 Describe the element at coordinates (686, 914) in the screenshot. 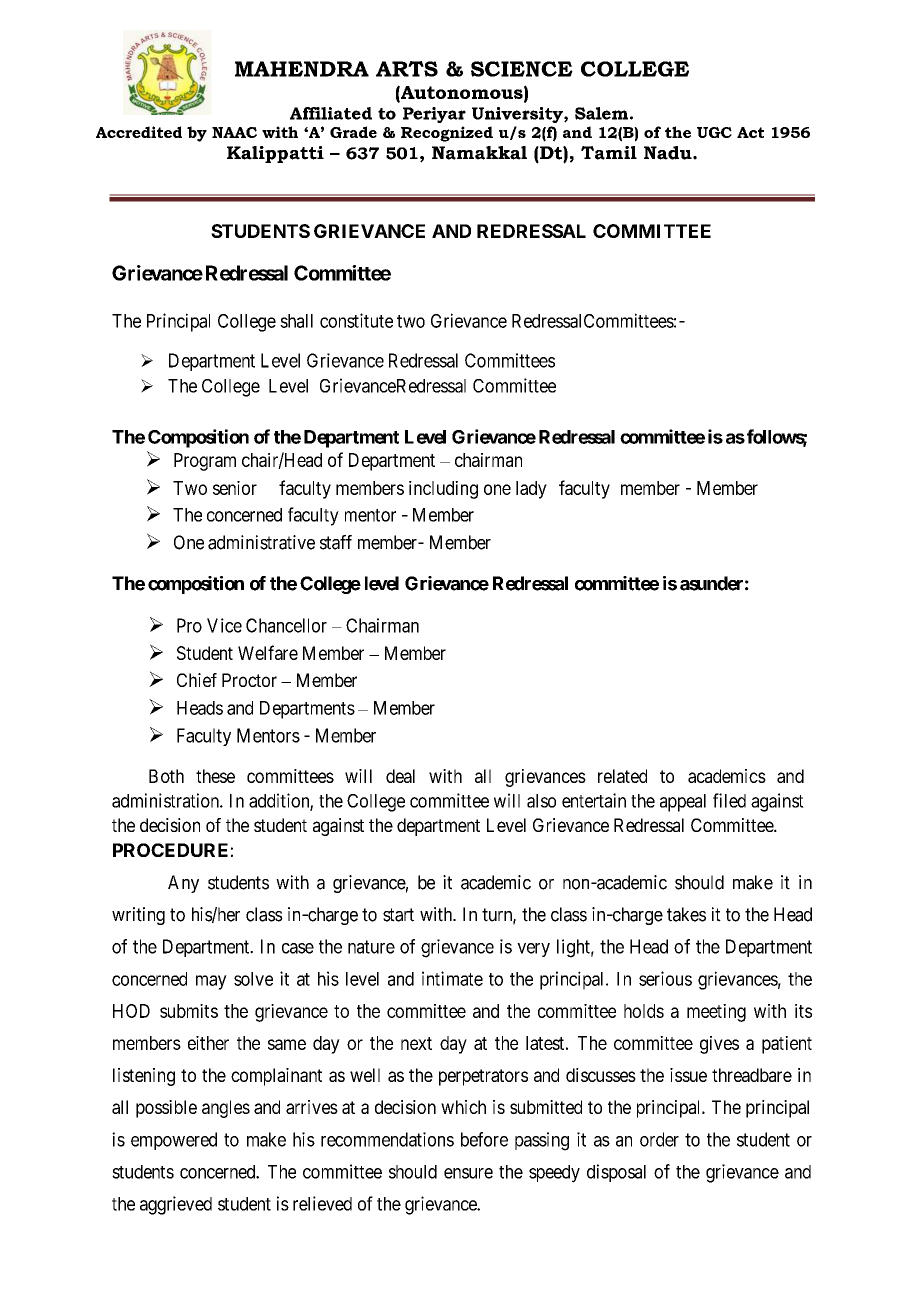

I see `takes` at that location.
